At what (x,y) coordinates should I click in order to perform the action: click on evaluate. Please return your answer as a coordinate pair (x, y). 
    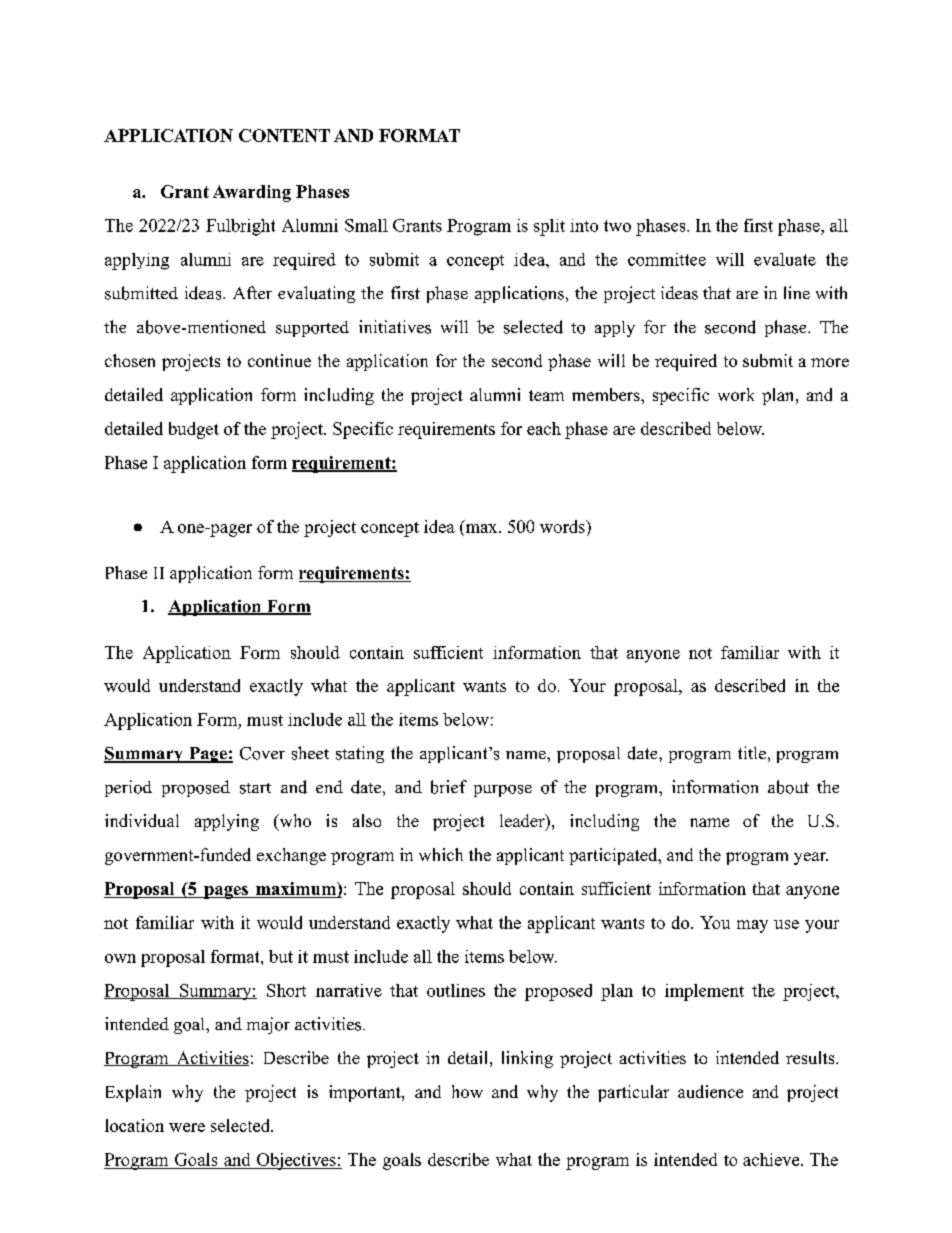
    Looking at the image, I should click on (785, 259).
